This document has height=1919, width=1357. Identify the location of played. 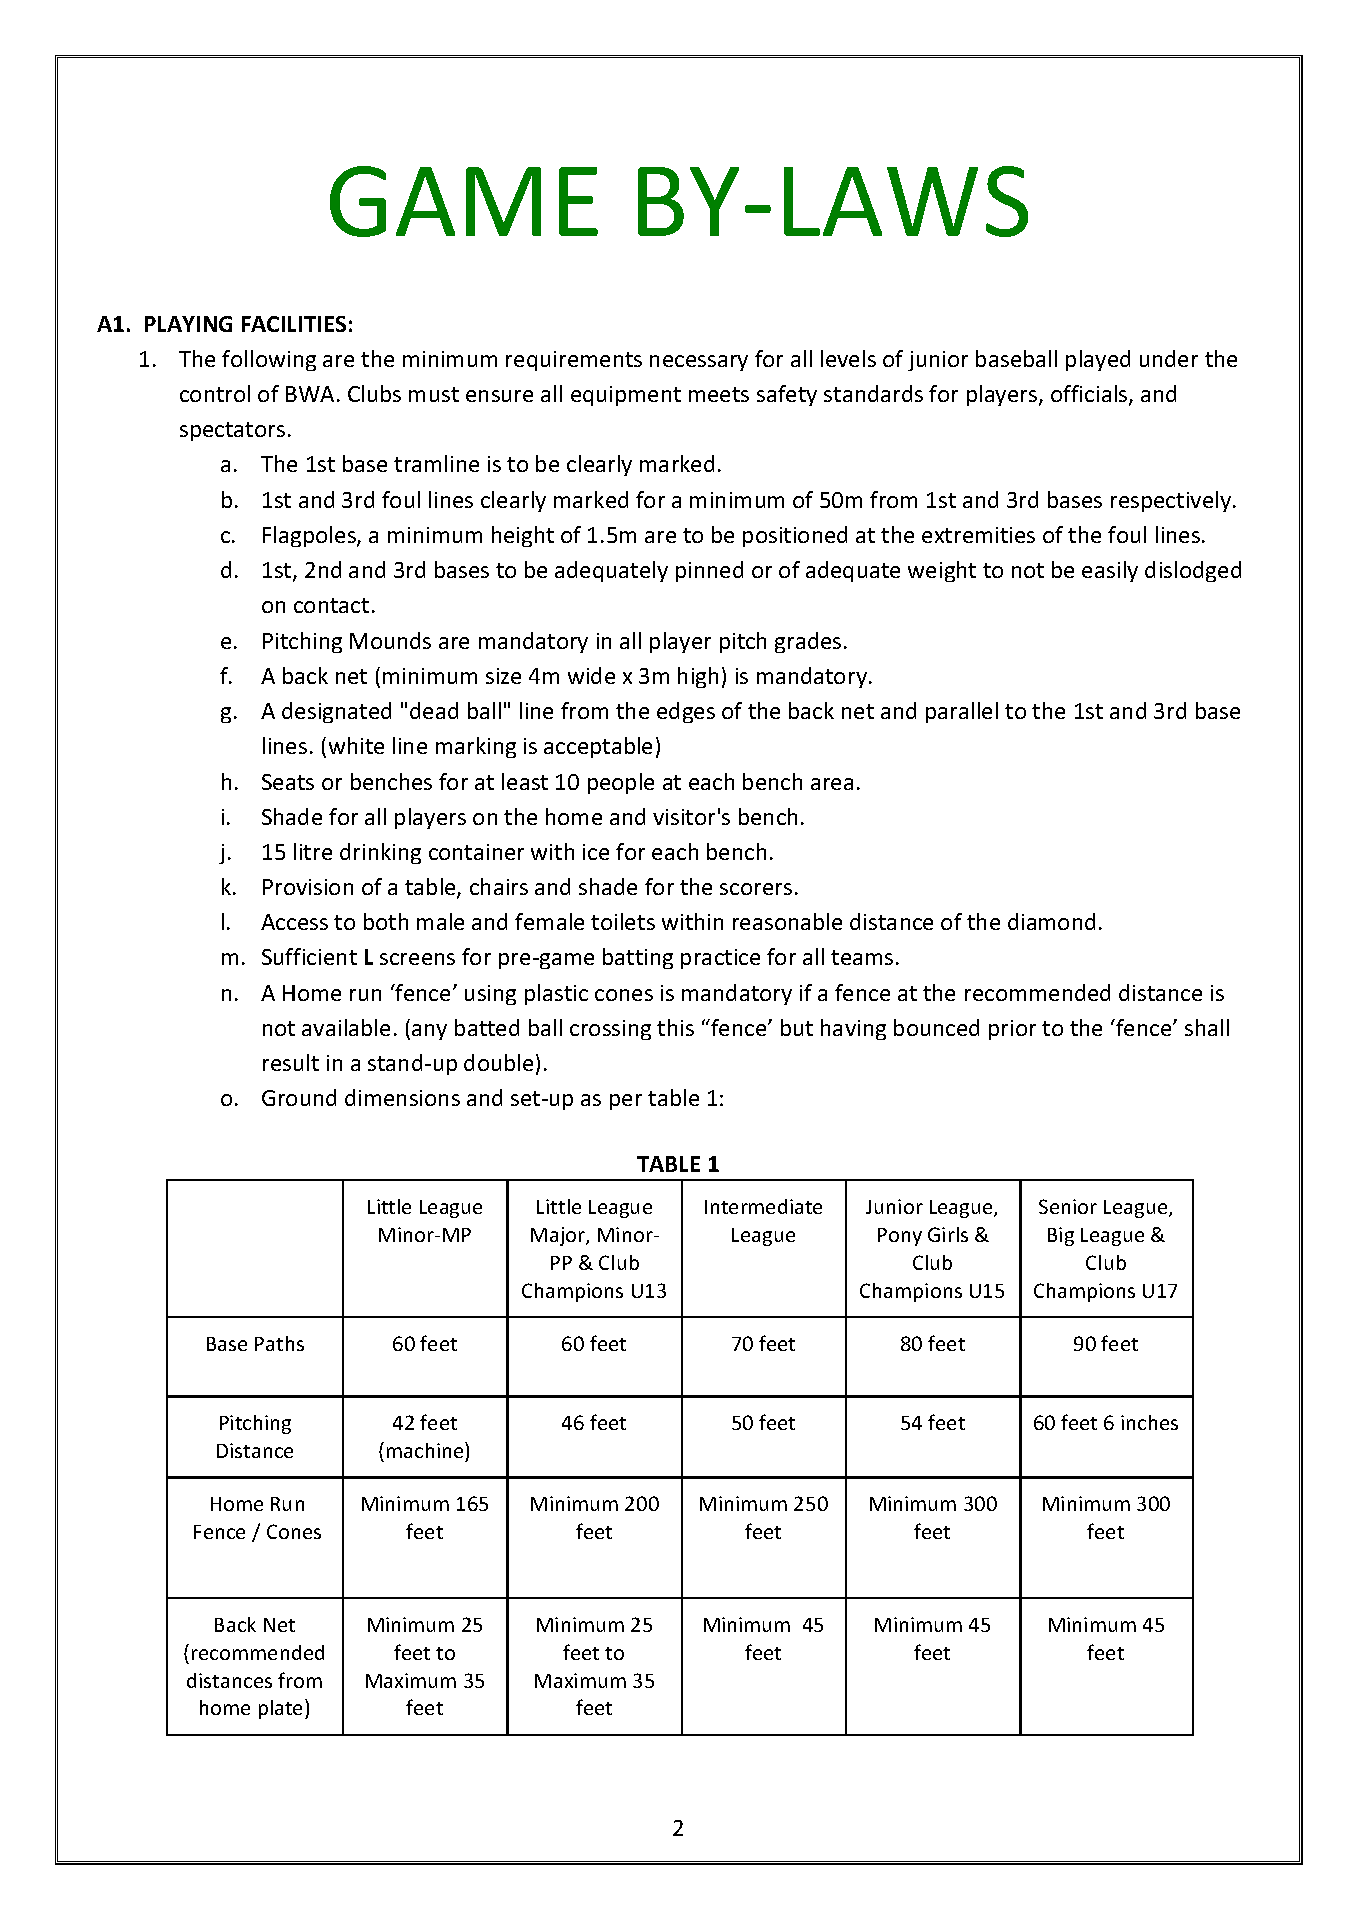
(1098, 360).
